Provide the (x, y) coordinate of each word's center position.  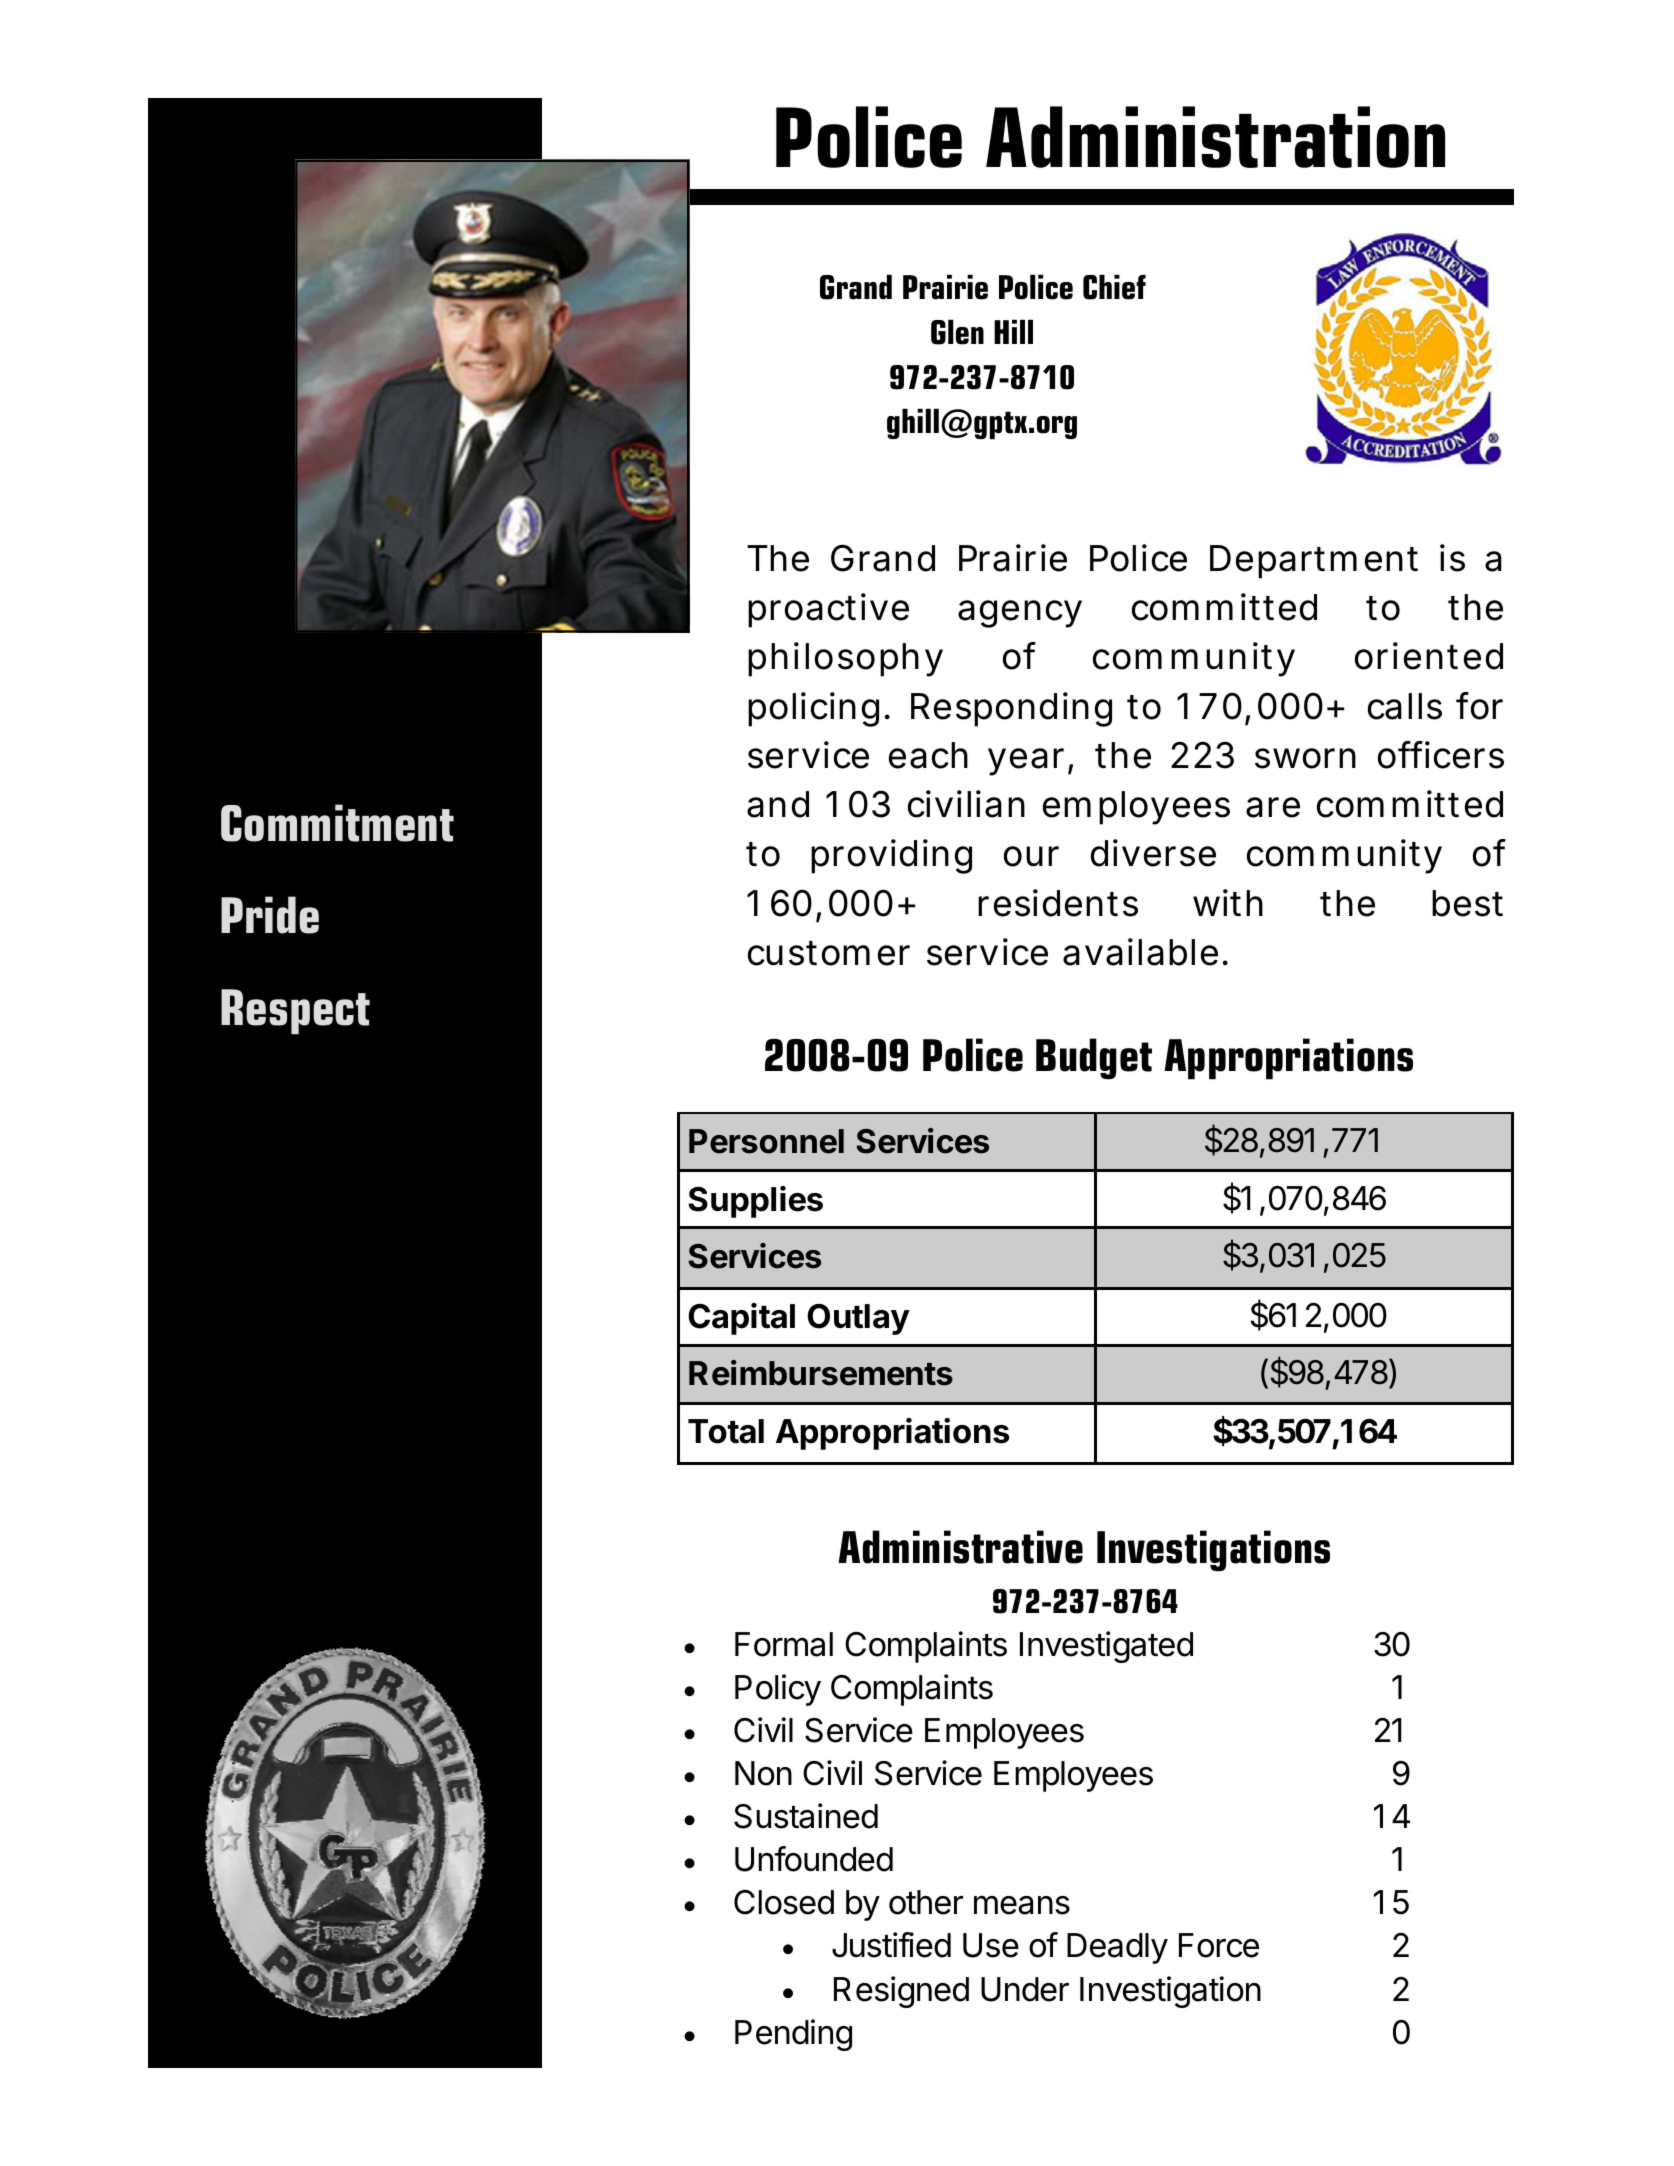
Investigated (1106, 1647)
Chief (1114, 287)
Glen (957, 332)
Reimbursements (821, 1373)
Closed (784, 1902)
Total (726, 1431)
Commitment (337, 823)
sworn (1305, 758)
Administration (1215, 137)
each (928, 755)
